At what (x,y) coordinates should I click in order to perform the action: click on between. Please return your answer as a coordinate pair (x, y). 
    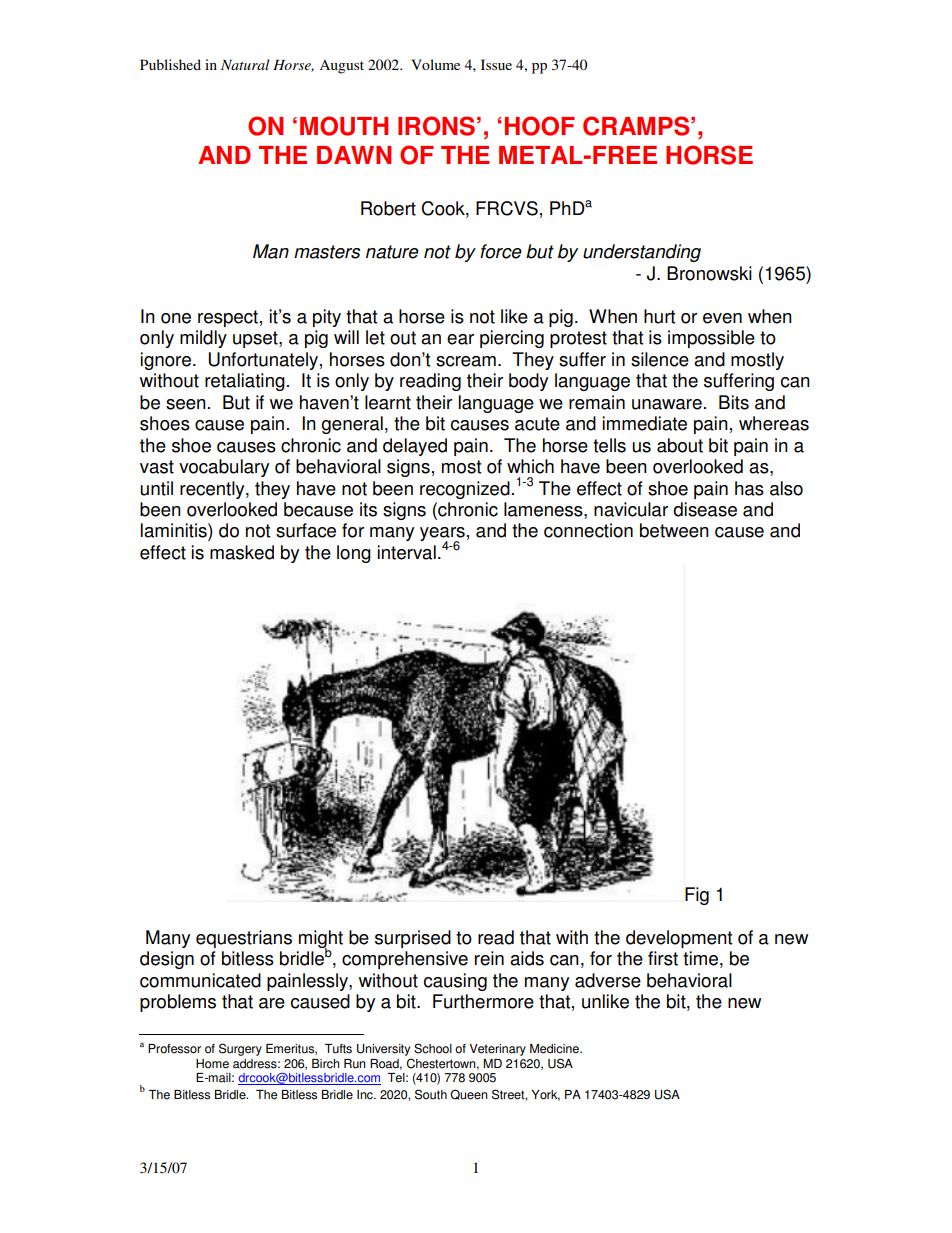
    Looking at the image, I should click on (674, 530).
